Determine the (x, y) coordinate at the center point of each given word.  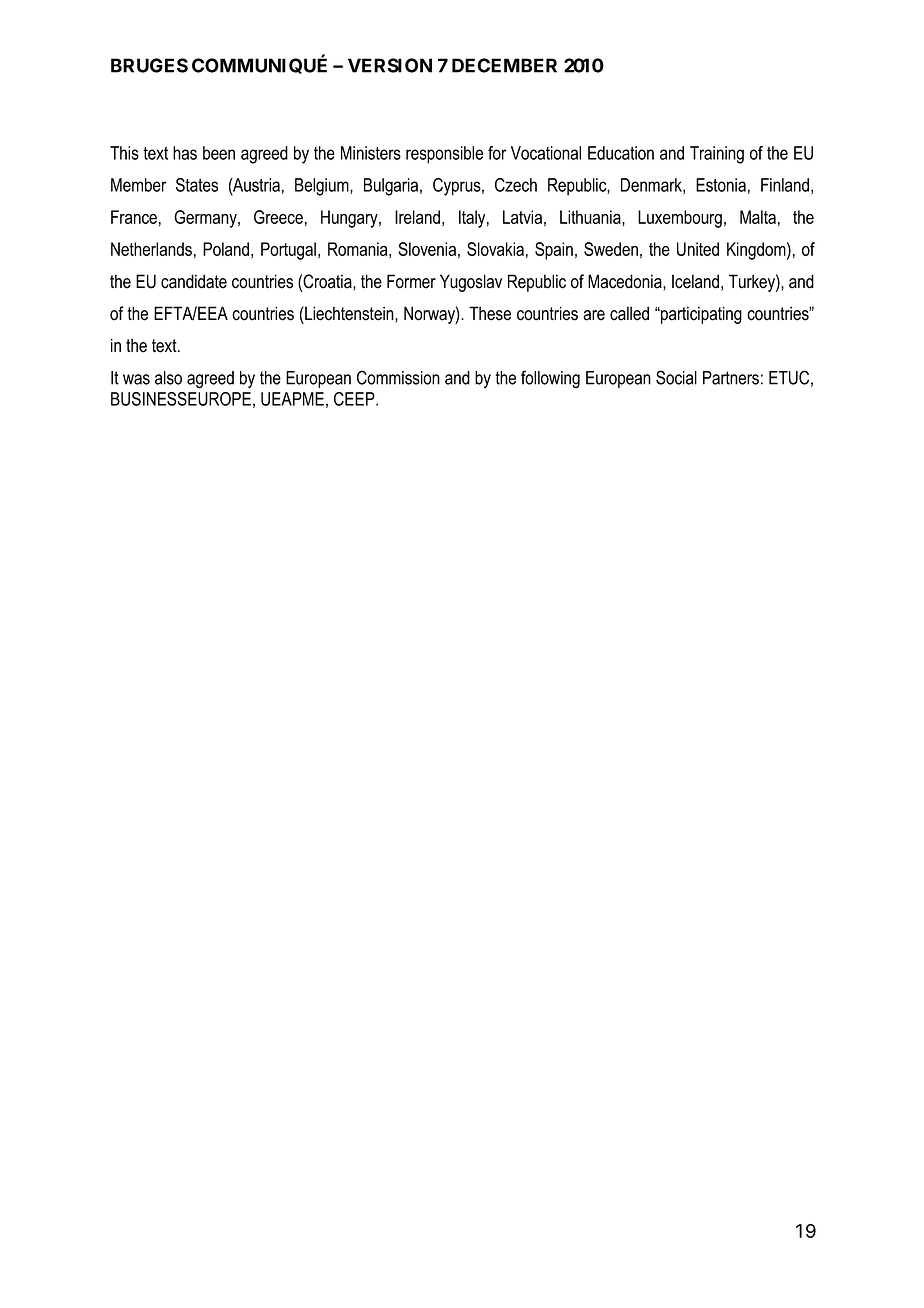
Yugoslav (471, 283)
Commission (398, 377)
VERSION (390, 65)
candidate (194, 281)
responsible (444, 155)
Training (717, 155)
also (168, 378)
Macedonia (626, 281)
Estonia (721, 185)
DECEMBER (504, 65)
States (197, 185)
